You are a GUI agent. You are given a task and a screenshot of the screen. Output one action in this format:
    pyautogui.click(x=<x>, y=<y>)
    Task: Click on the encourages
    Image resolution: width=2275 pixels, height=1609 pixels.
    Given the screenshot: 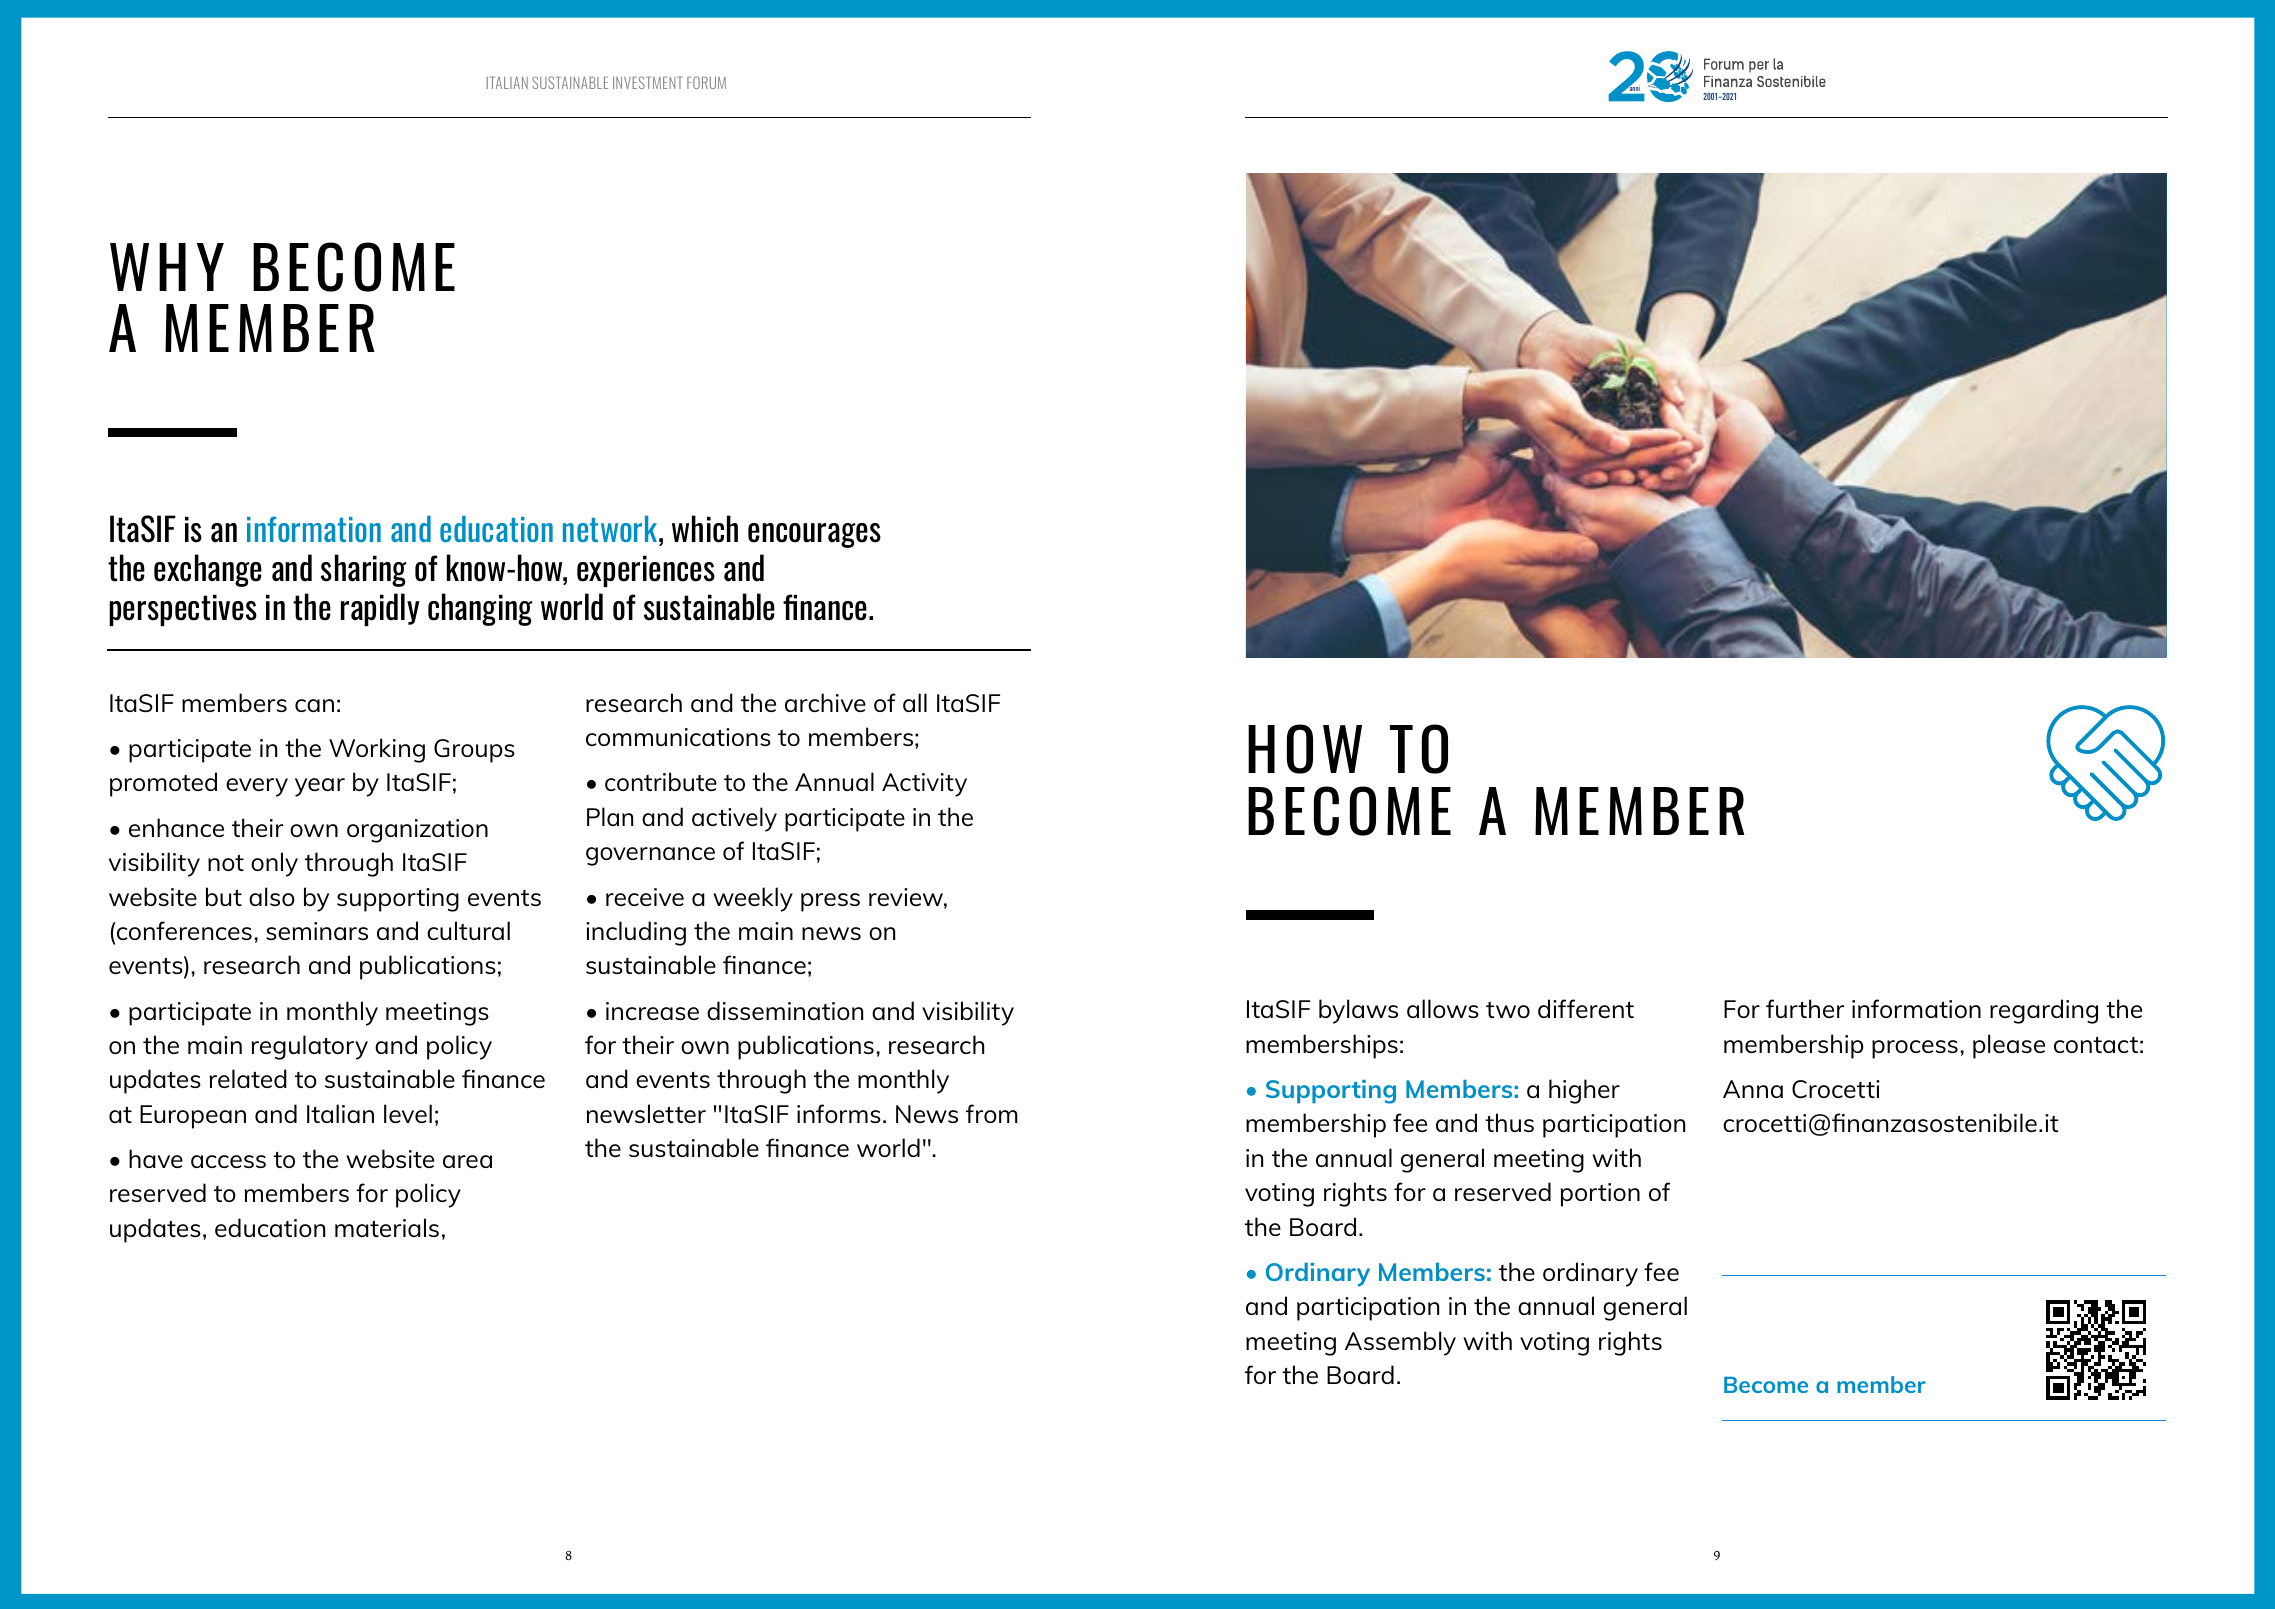 What is the action you would take?
    pyautogui.click(x=814, y=535)
